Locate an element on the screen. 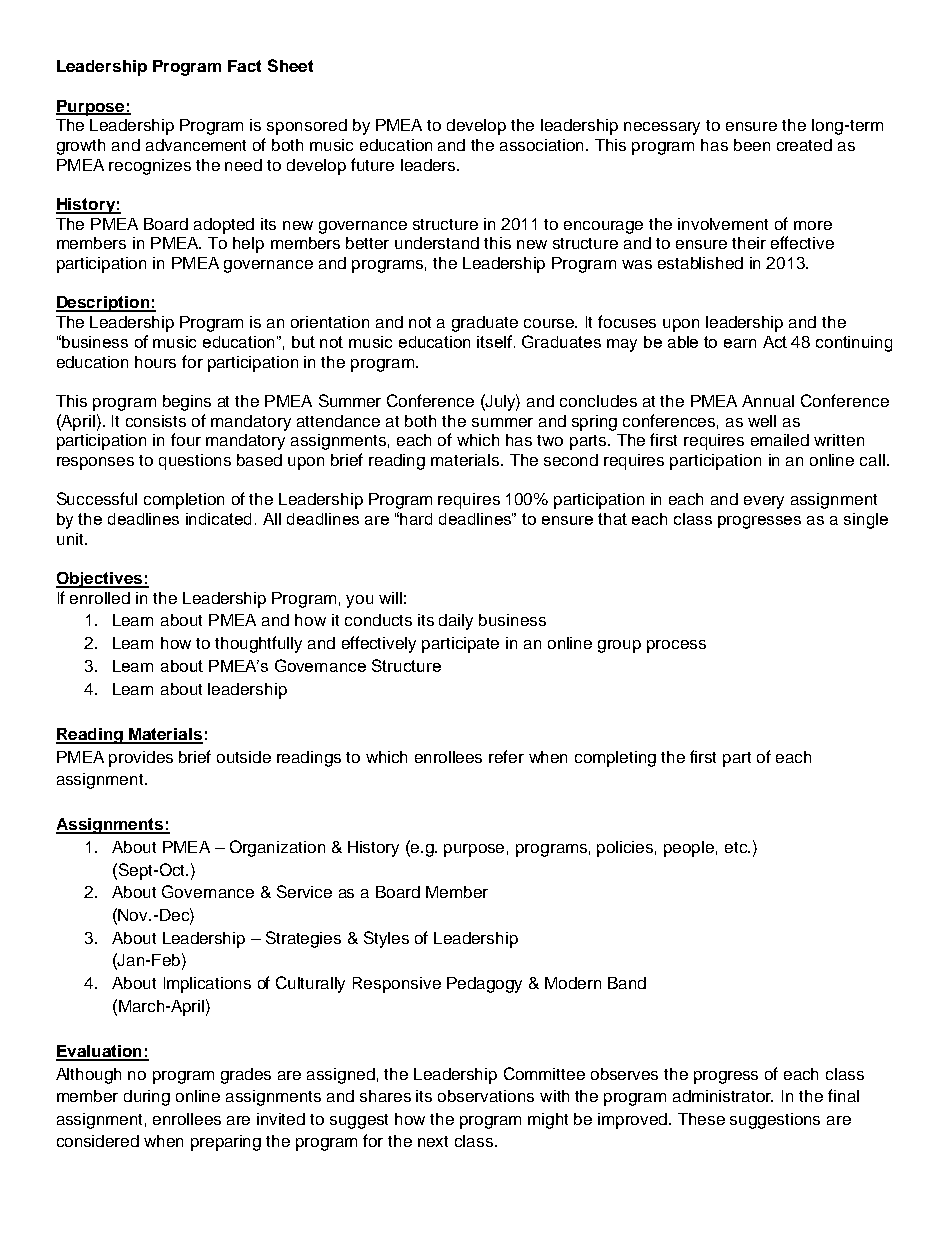 The height and width of the screenshot is (1233, 952). advancement is located at coordinates (196, 145).
